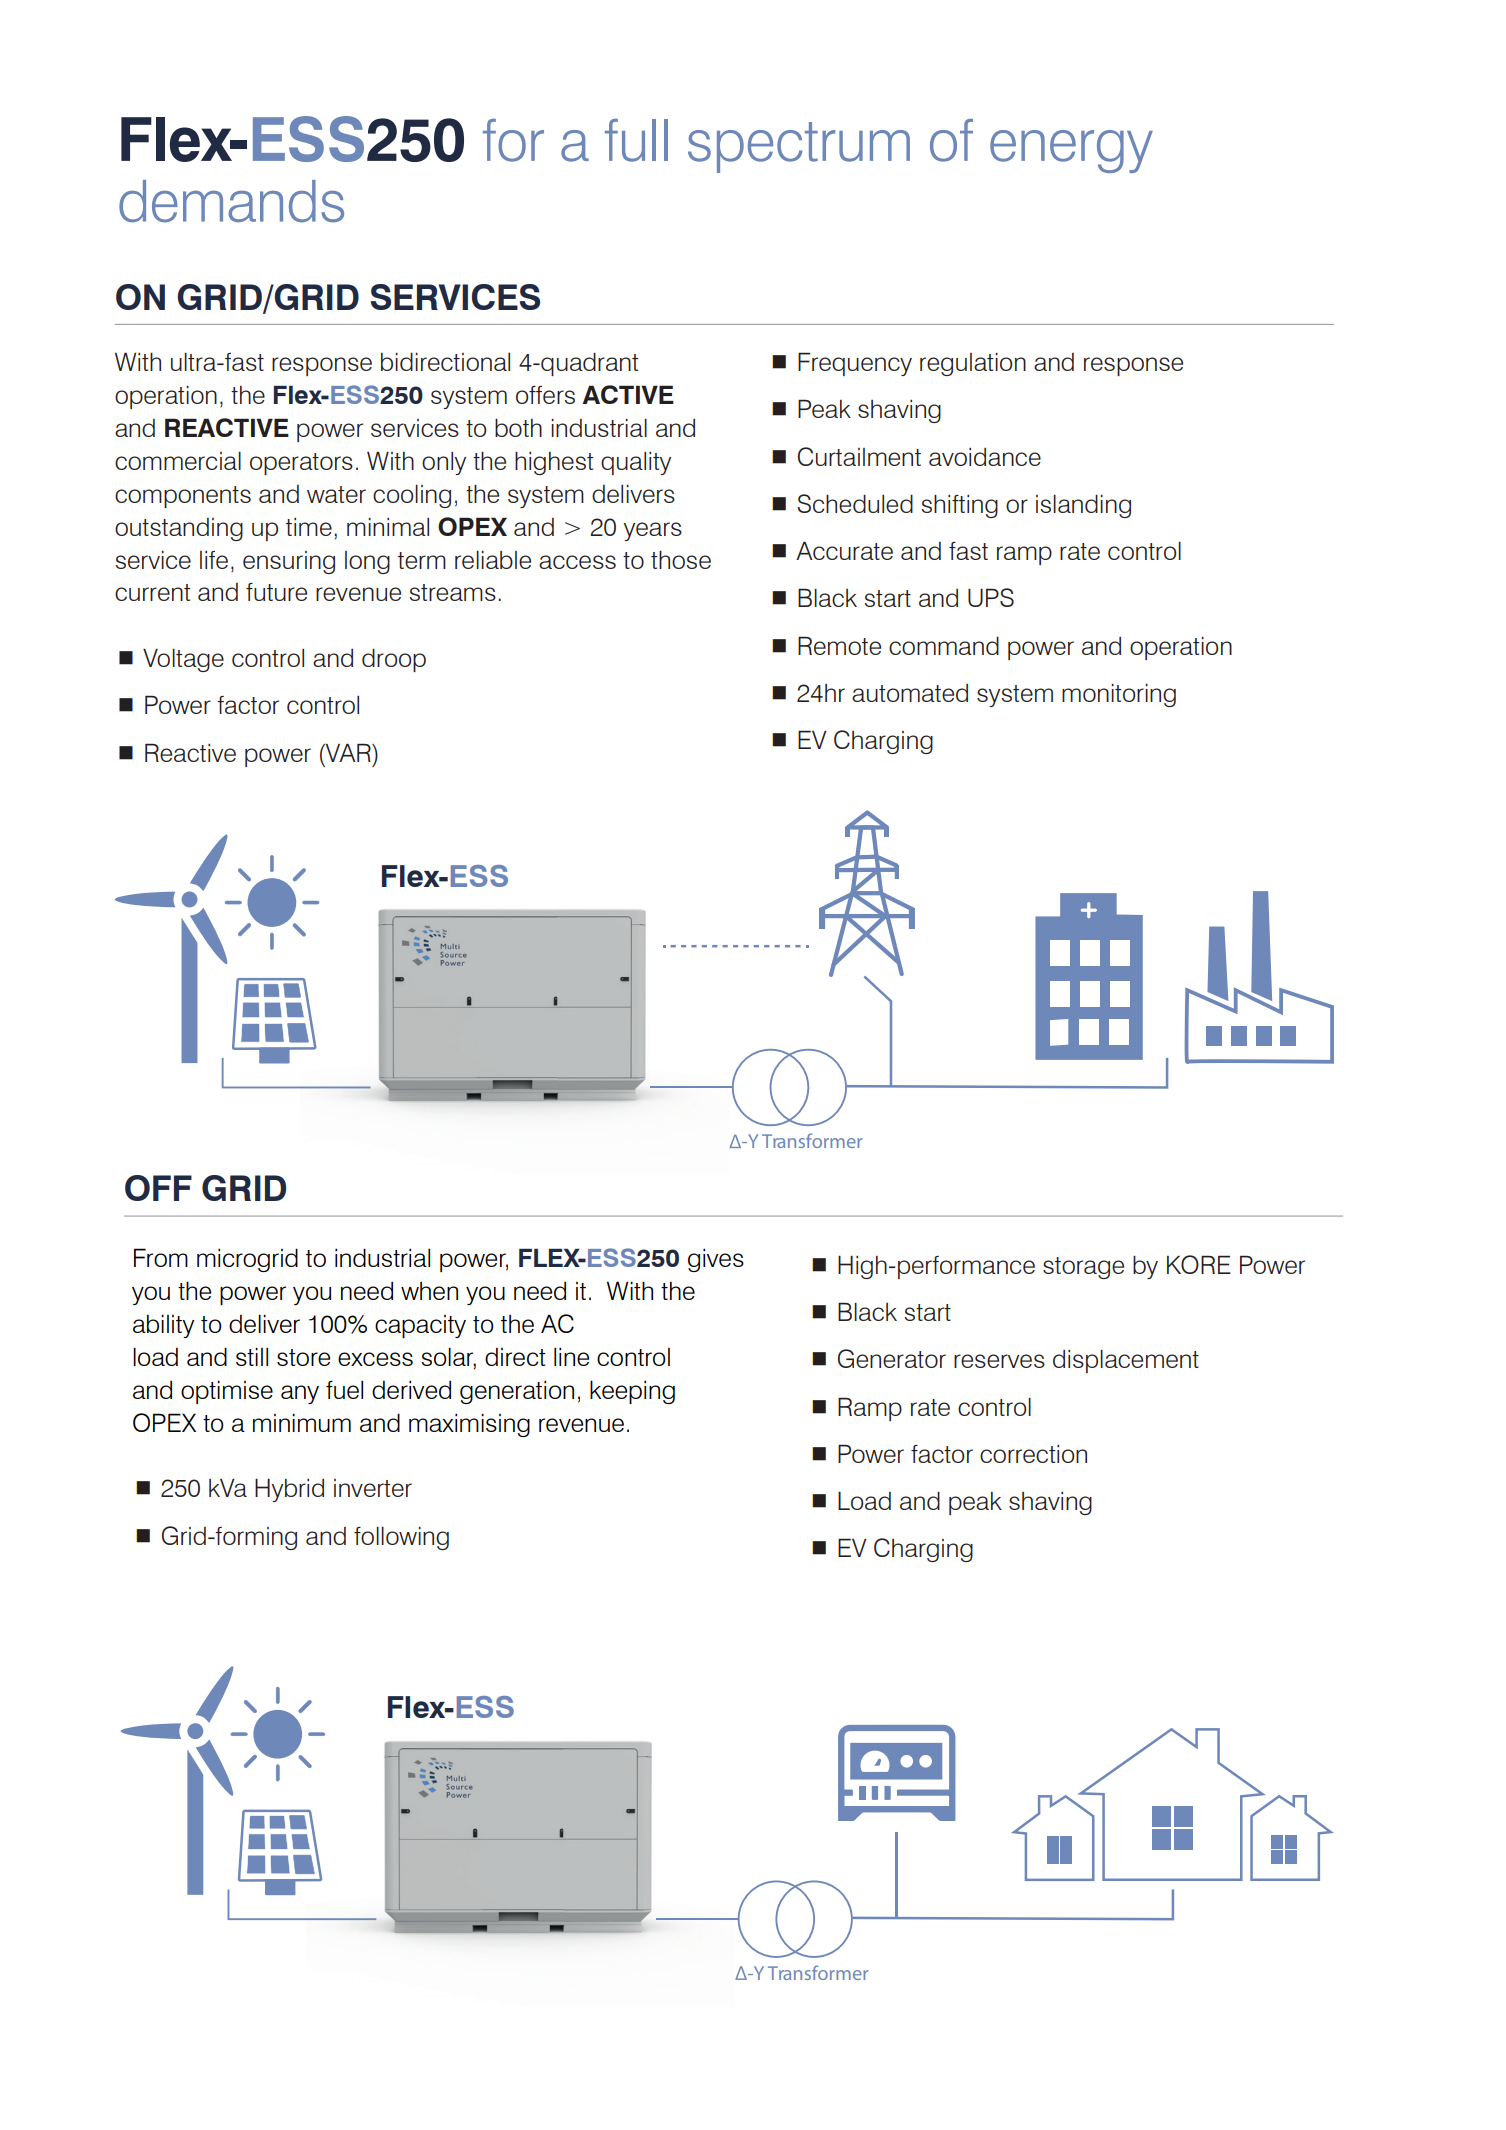 Image resolution: width=1506 pixels, height=2130 pixels. What do you see at coordinates (991, 597) in the screenshot?
I see `UPS` at bounding box center [991, 597].
